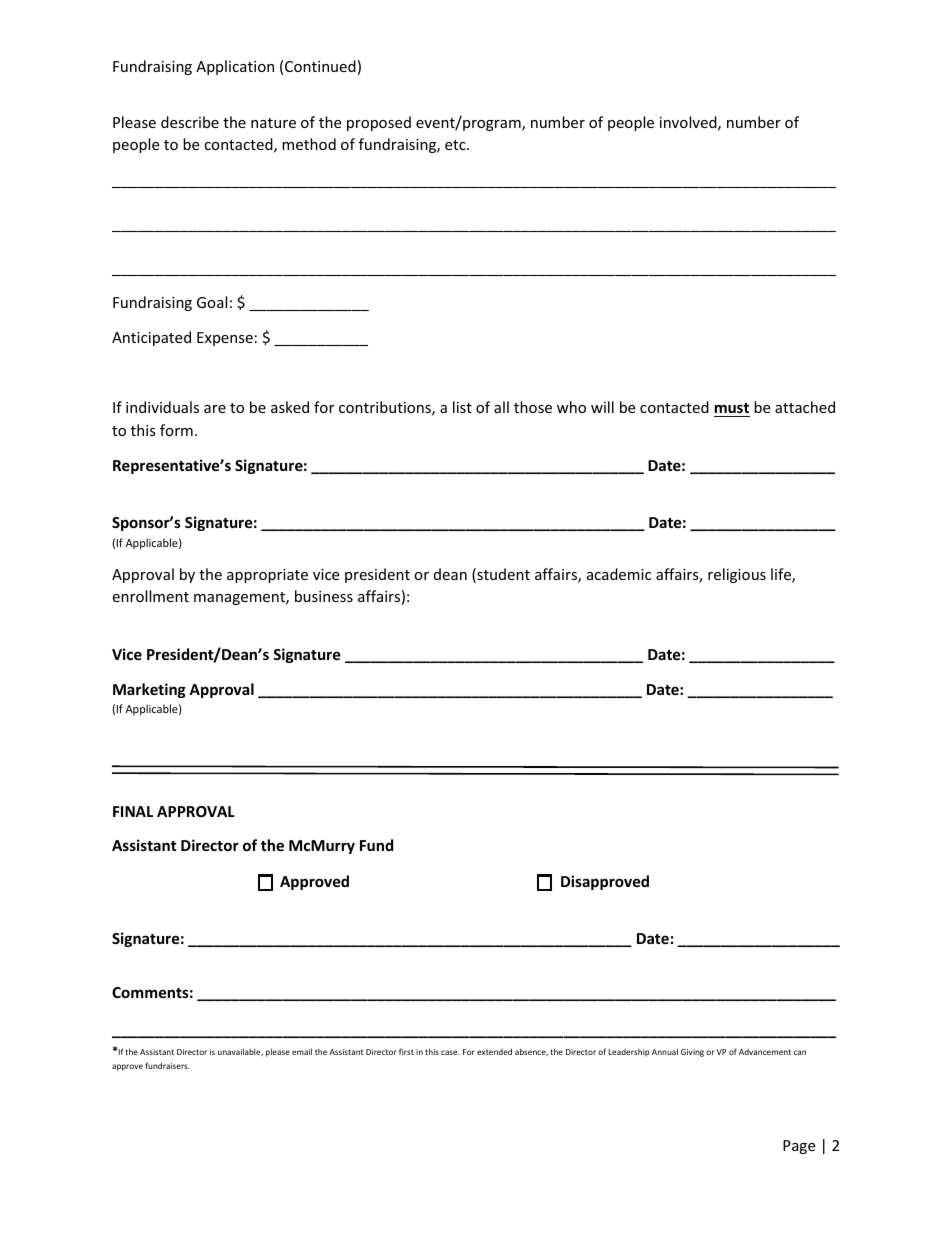  Describe the element at coordinates (190, 122) in the image. I see `describe` at that location.
